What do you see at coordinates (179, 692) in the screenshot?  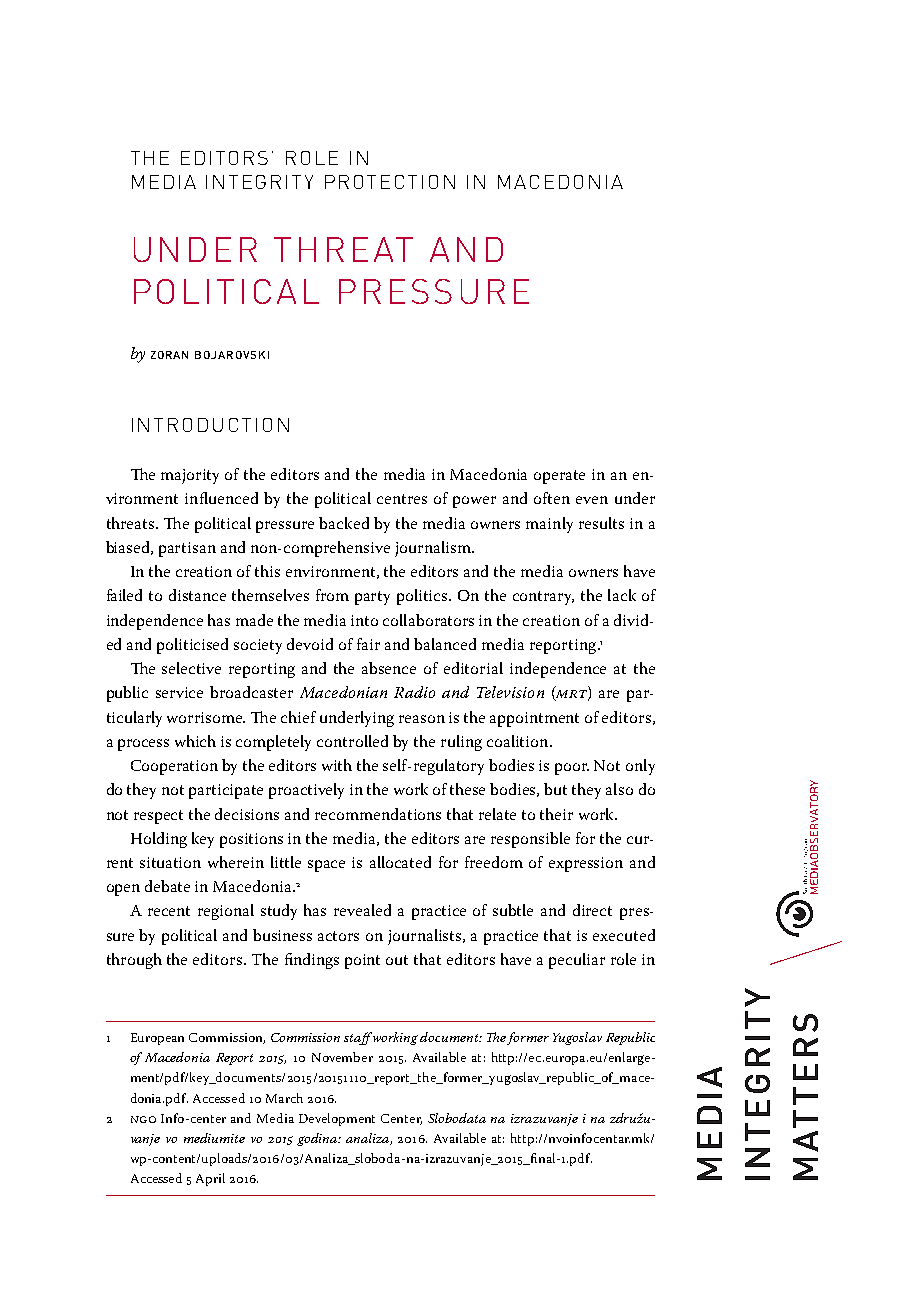 I see `service` at bounding box center [179, 692].
